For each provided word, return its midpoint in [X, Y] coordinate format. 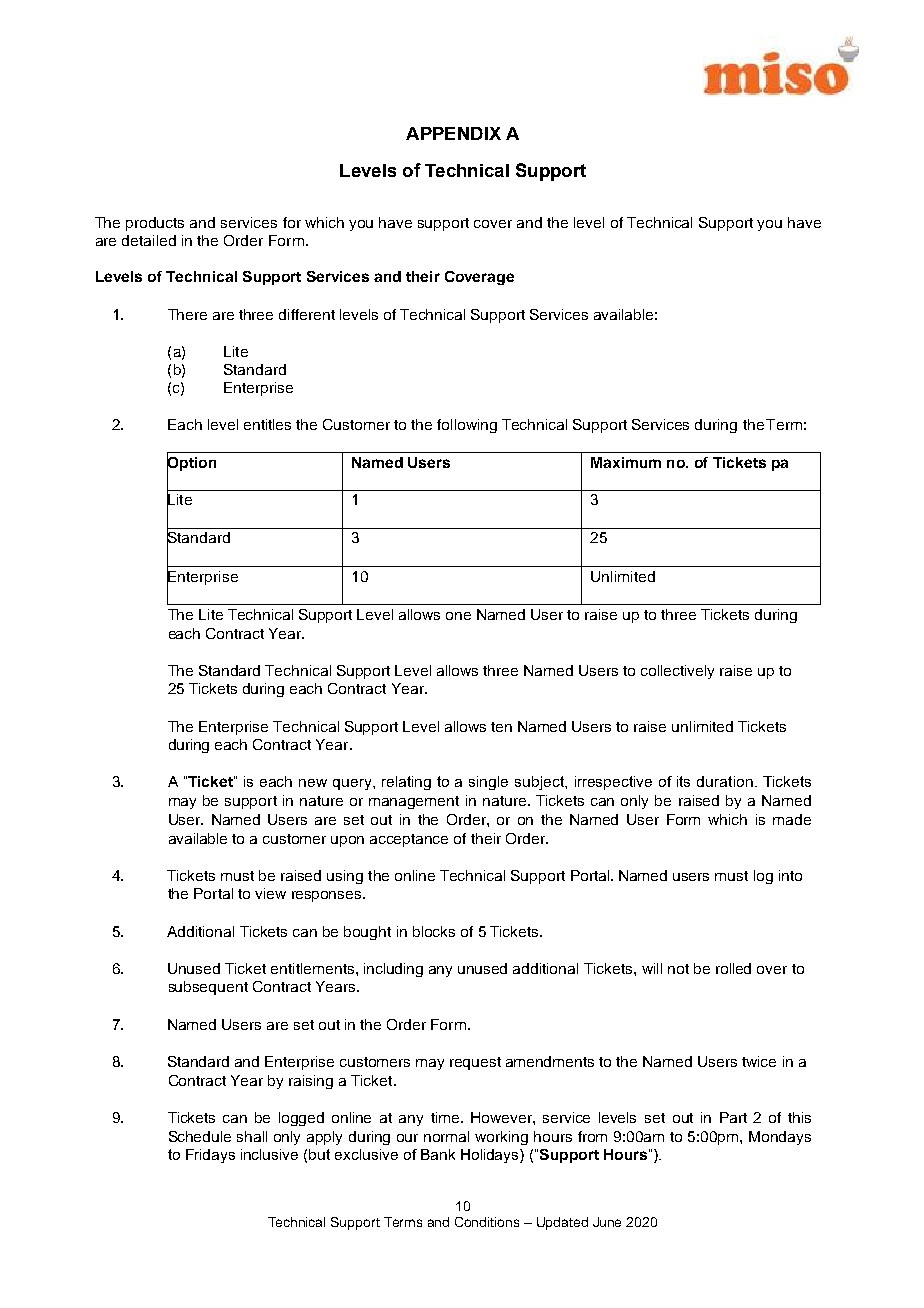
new [313, 783]
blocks [434, 931]
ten [501, 727]
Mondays [780, 1138]
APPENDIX [453, 133]
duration [725, 781]
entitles [267, 424]
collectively [677, 672]
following [467, 426]
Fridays [210, 1156]
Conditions [487, 1222]
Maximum [626, 462]
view [270, 893]
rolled [733, 968]
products [155, 224]
